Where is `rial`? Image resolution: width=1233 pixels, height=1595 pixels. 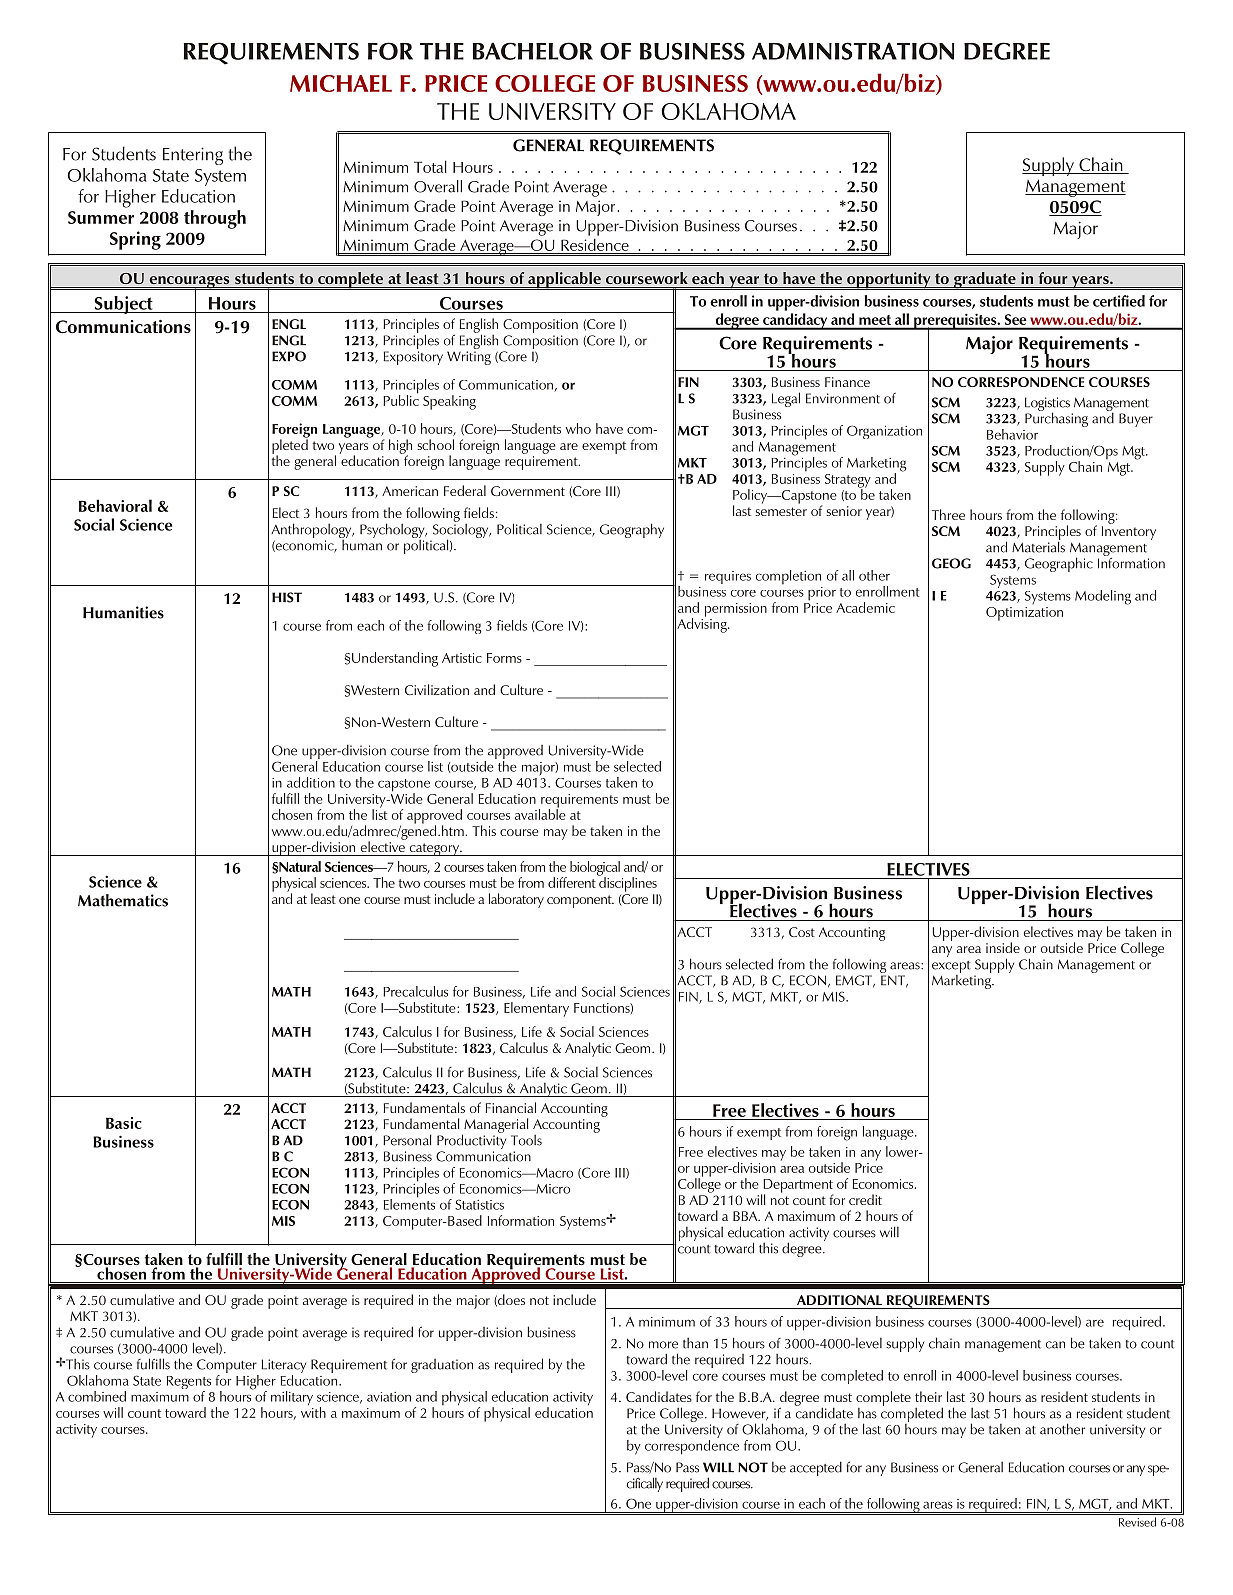
rial is located at coordinates (520, 1123).
